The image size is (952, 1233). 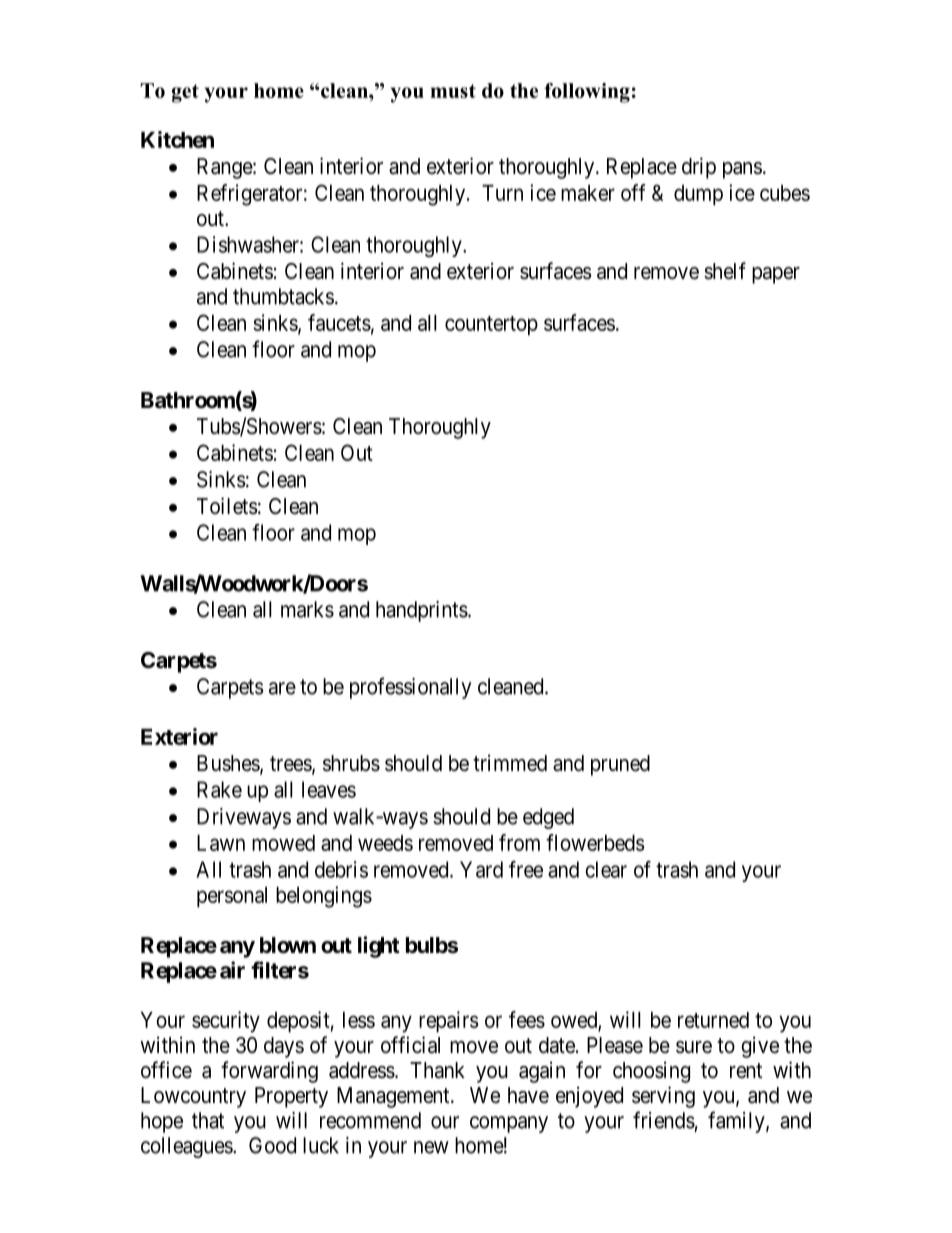 I want to click on faucets, so click(x=339, y=322).
